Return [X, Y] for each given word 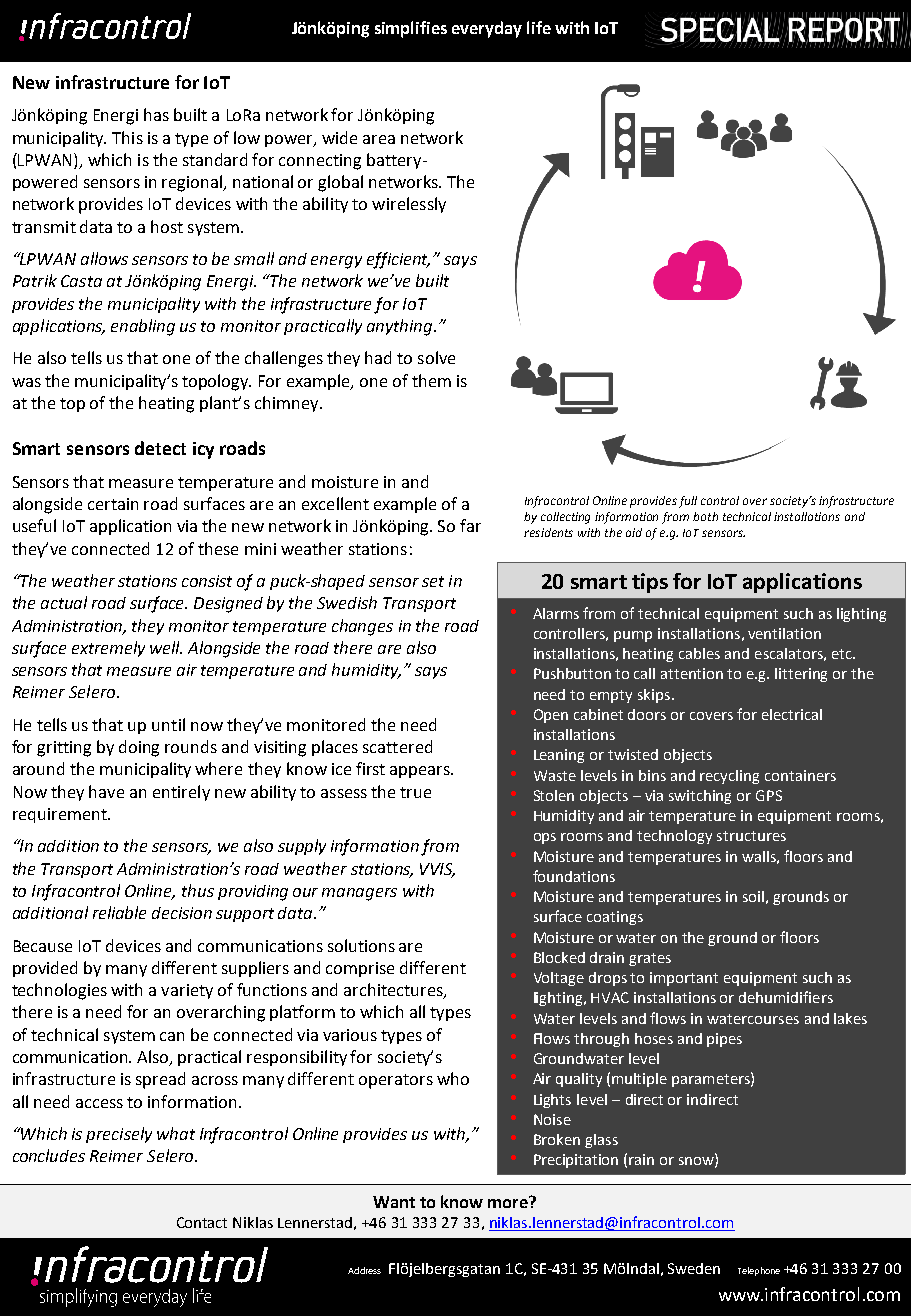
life [539, 27]
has [156, 114]
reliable [119, 912]
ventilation [784, 633]
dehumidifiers [786, 997]
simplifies [411, 29]
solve [436, 357]
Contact [202, 1222]
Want [394, 1202]
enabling [143, 327]
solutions [361, 945]
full [688, 502]
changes [362, 627]
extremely [108, 649]
